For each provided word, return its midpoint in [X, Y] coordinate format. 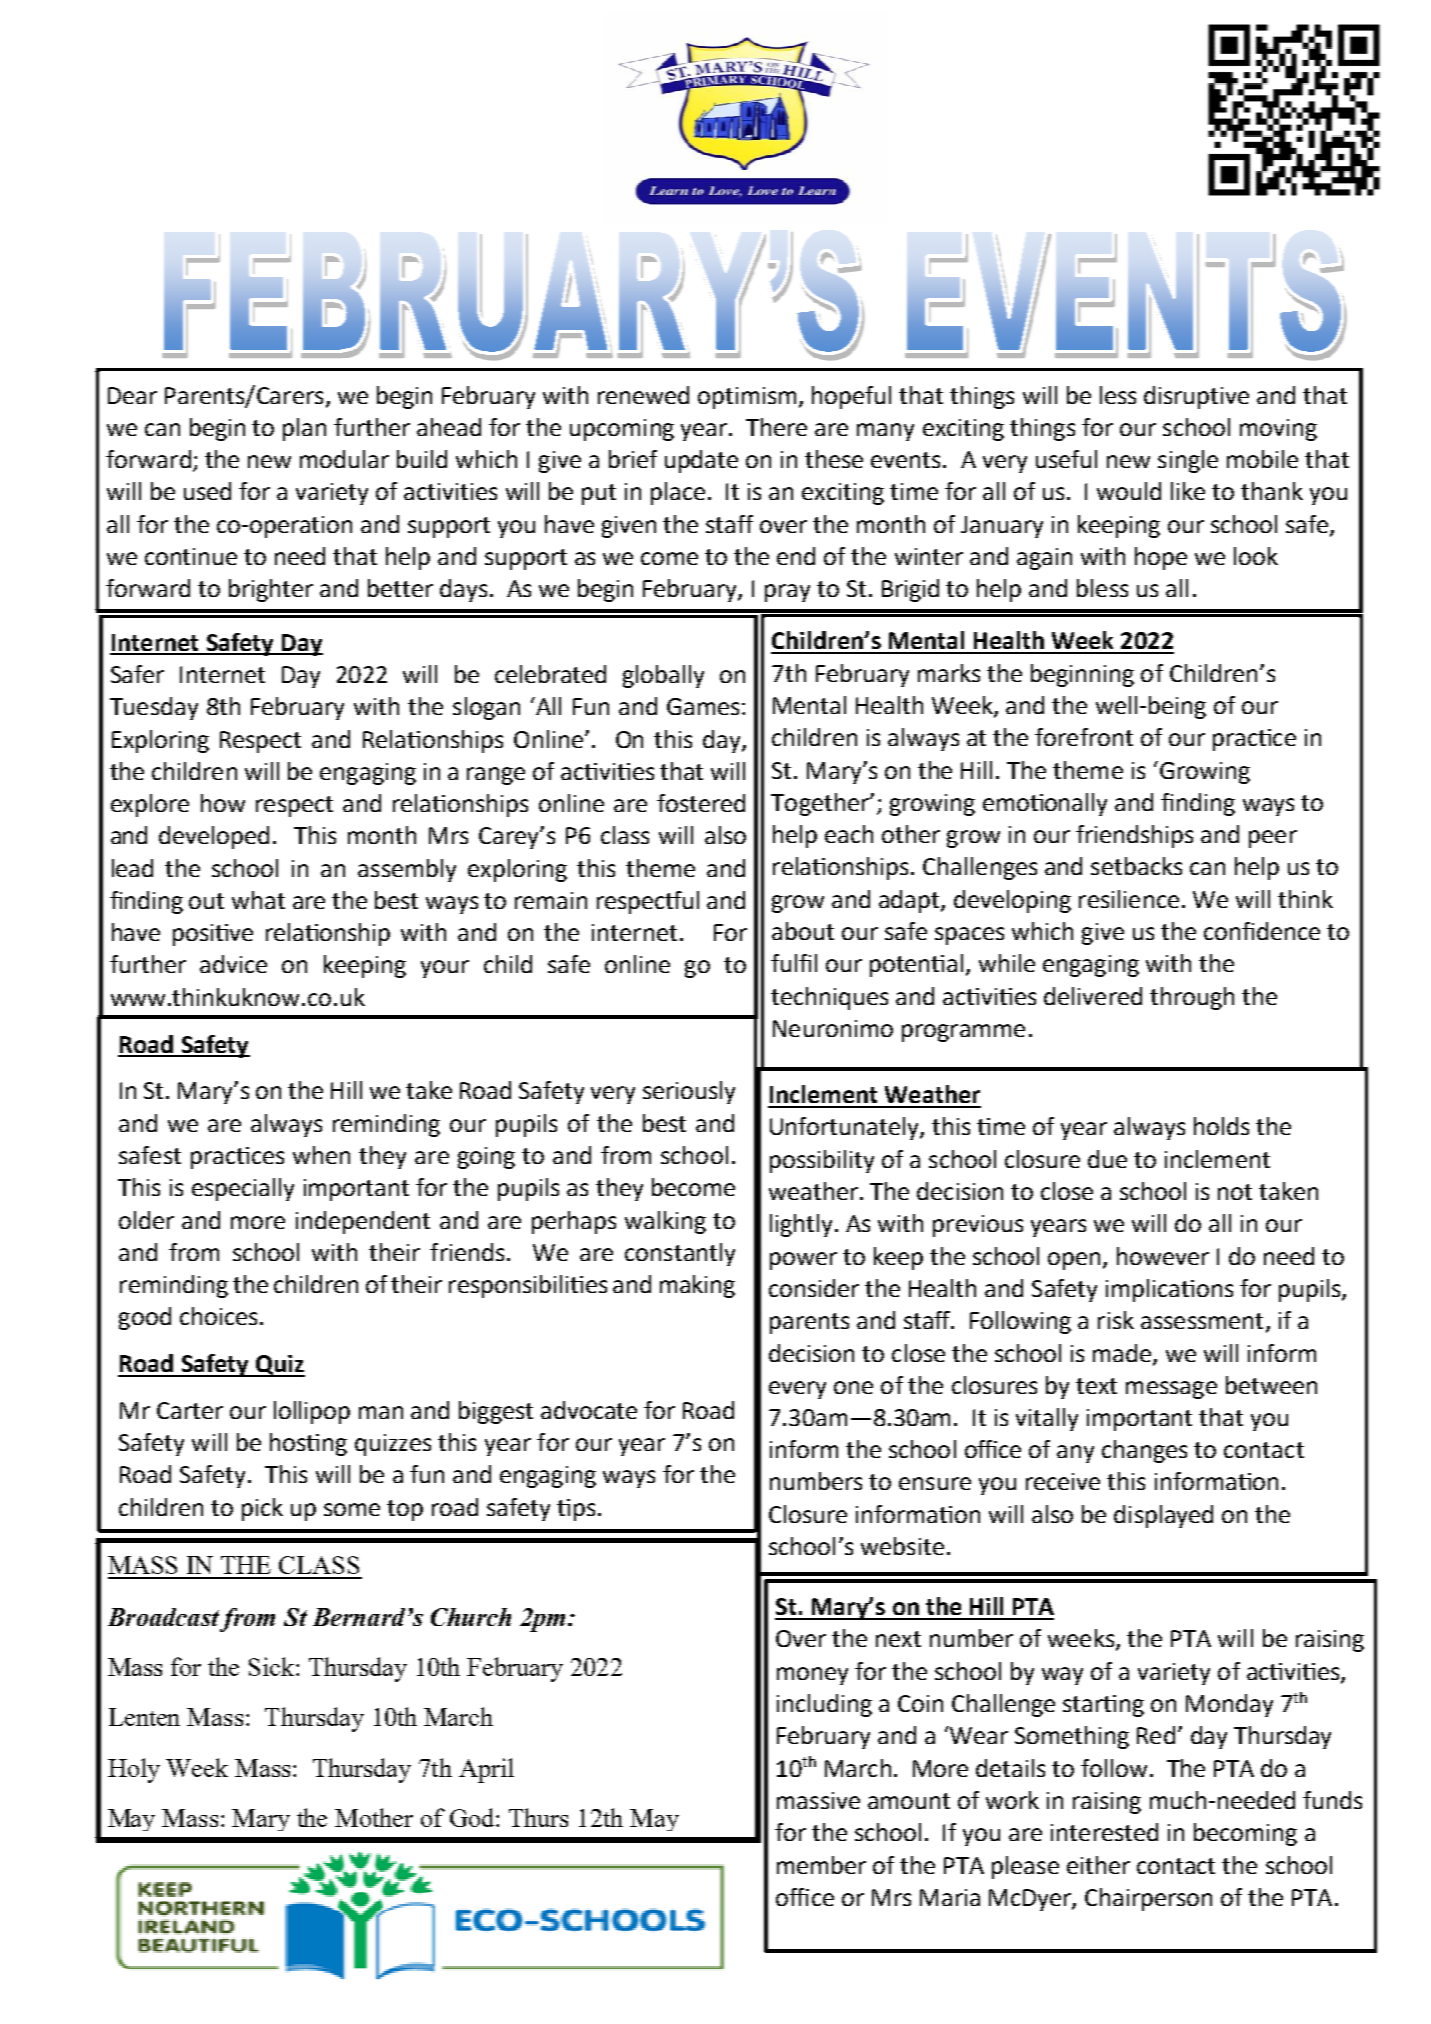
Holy [134, 1770]
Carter [190, 1410]
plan [304, 429]
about [803, 931]
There [776, 427]
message [1171, 1390]
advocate [589, 1410]
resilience [1129, 899]
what [258, 900]
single [1188, 461]
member [821, 1865]
